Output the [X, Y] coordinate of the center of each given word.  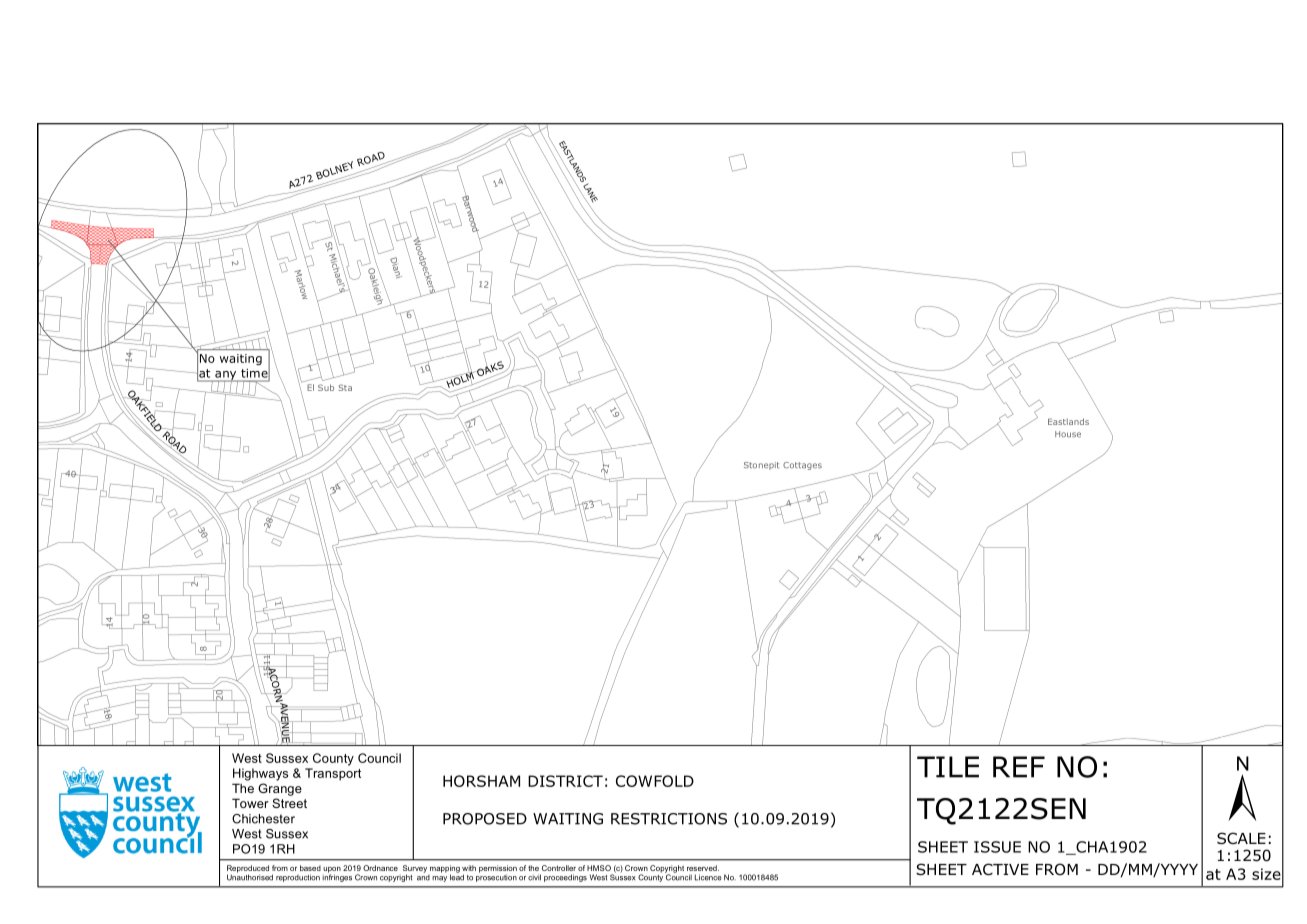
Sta [345, 387]
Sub [326, 387]
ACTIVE [1000, 869]
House [1068, 434]
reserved [703, 868]
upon [332, 871]
